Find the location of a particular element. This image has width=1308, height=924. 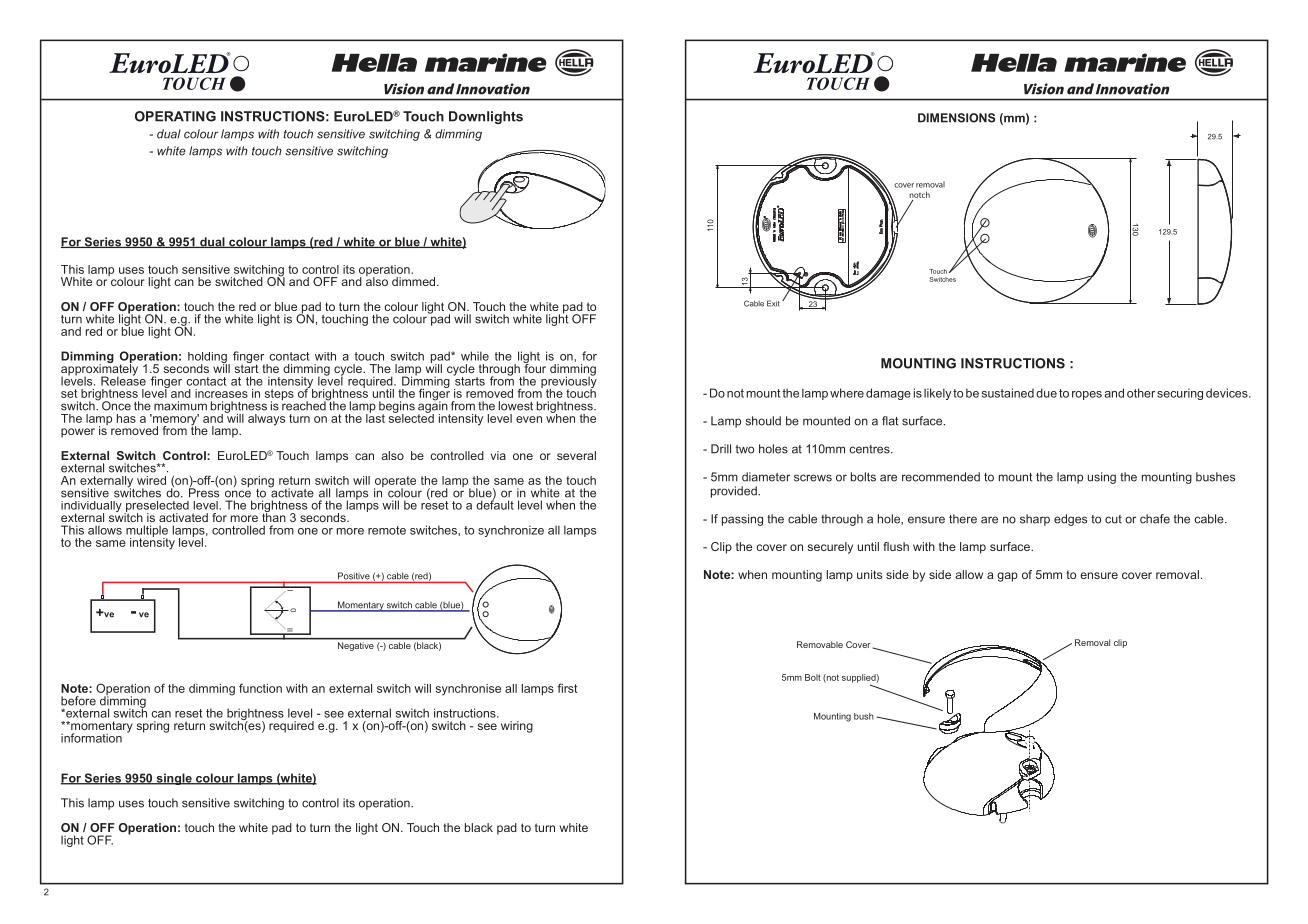

always is located at coordinates (266, 420).
